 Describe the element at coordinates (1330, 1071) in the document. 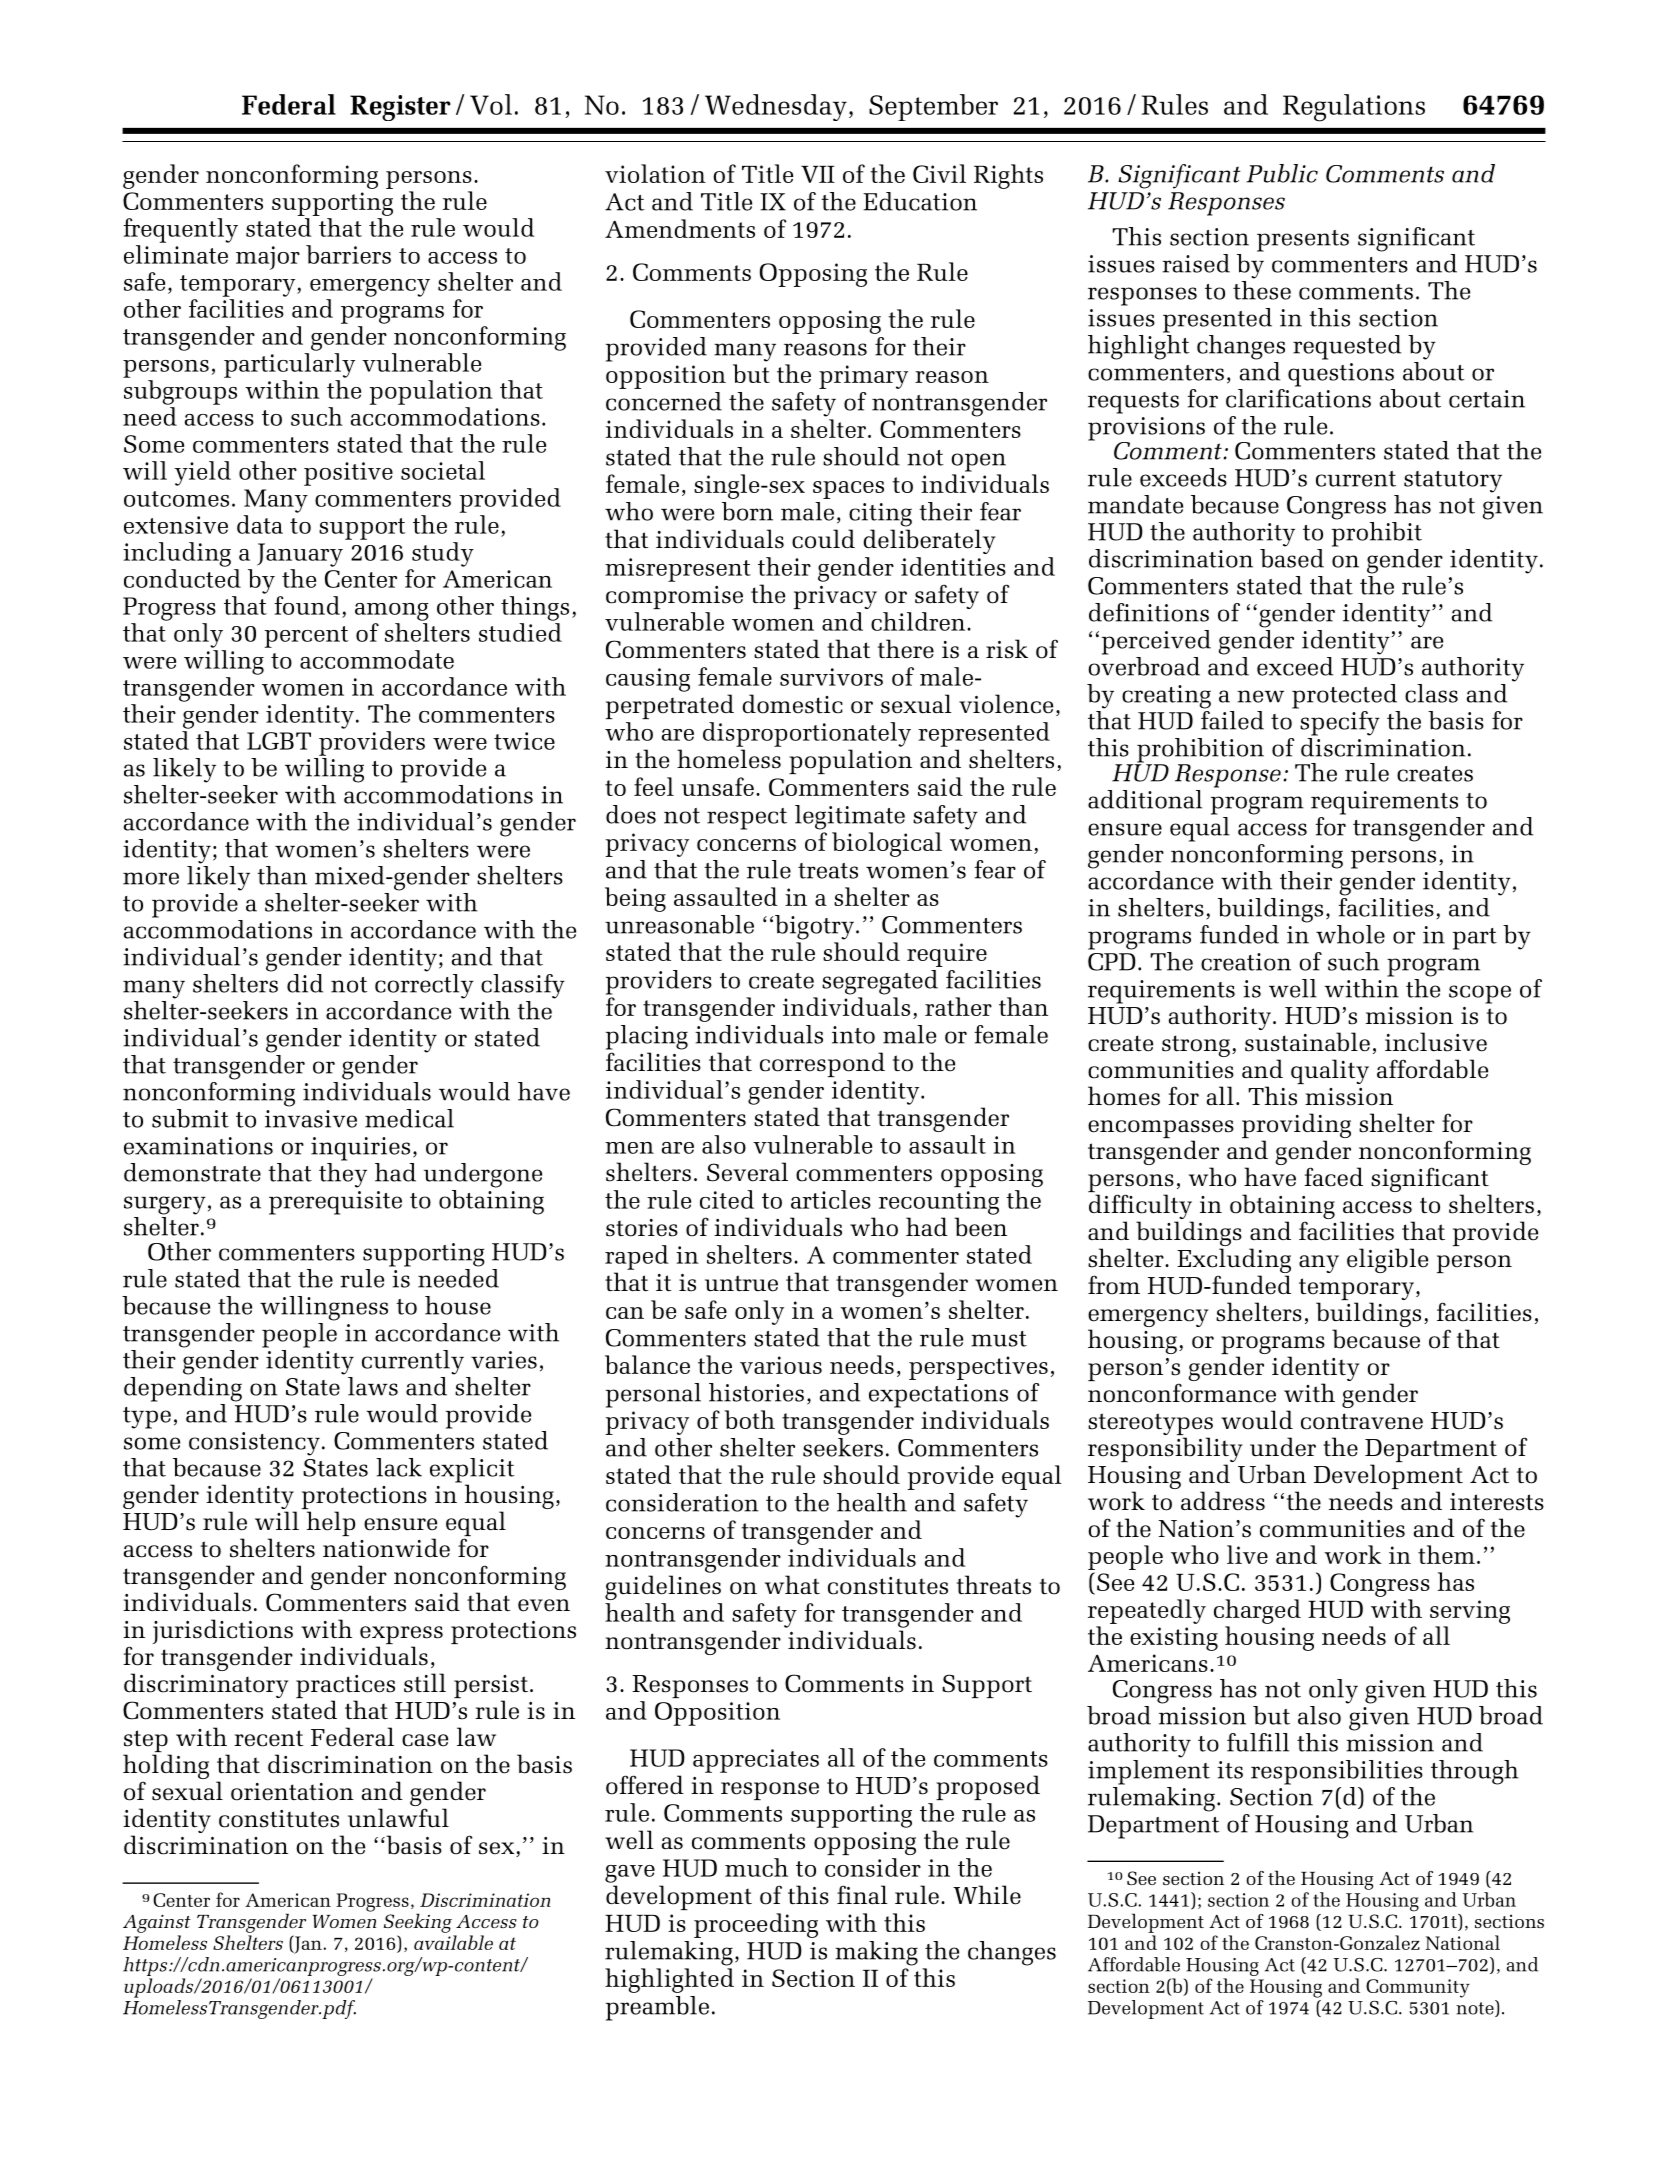

I see `quality` at that location.
